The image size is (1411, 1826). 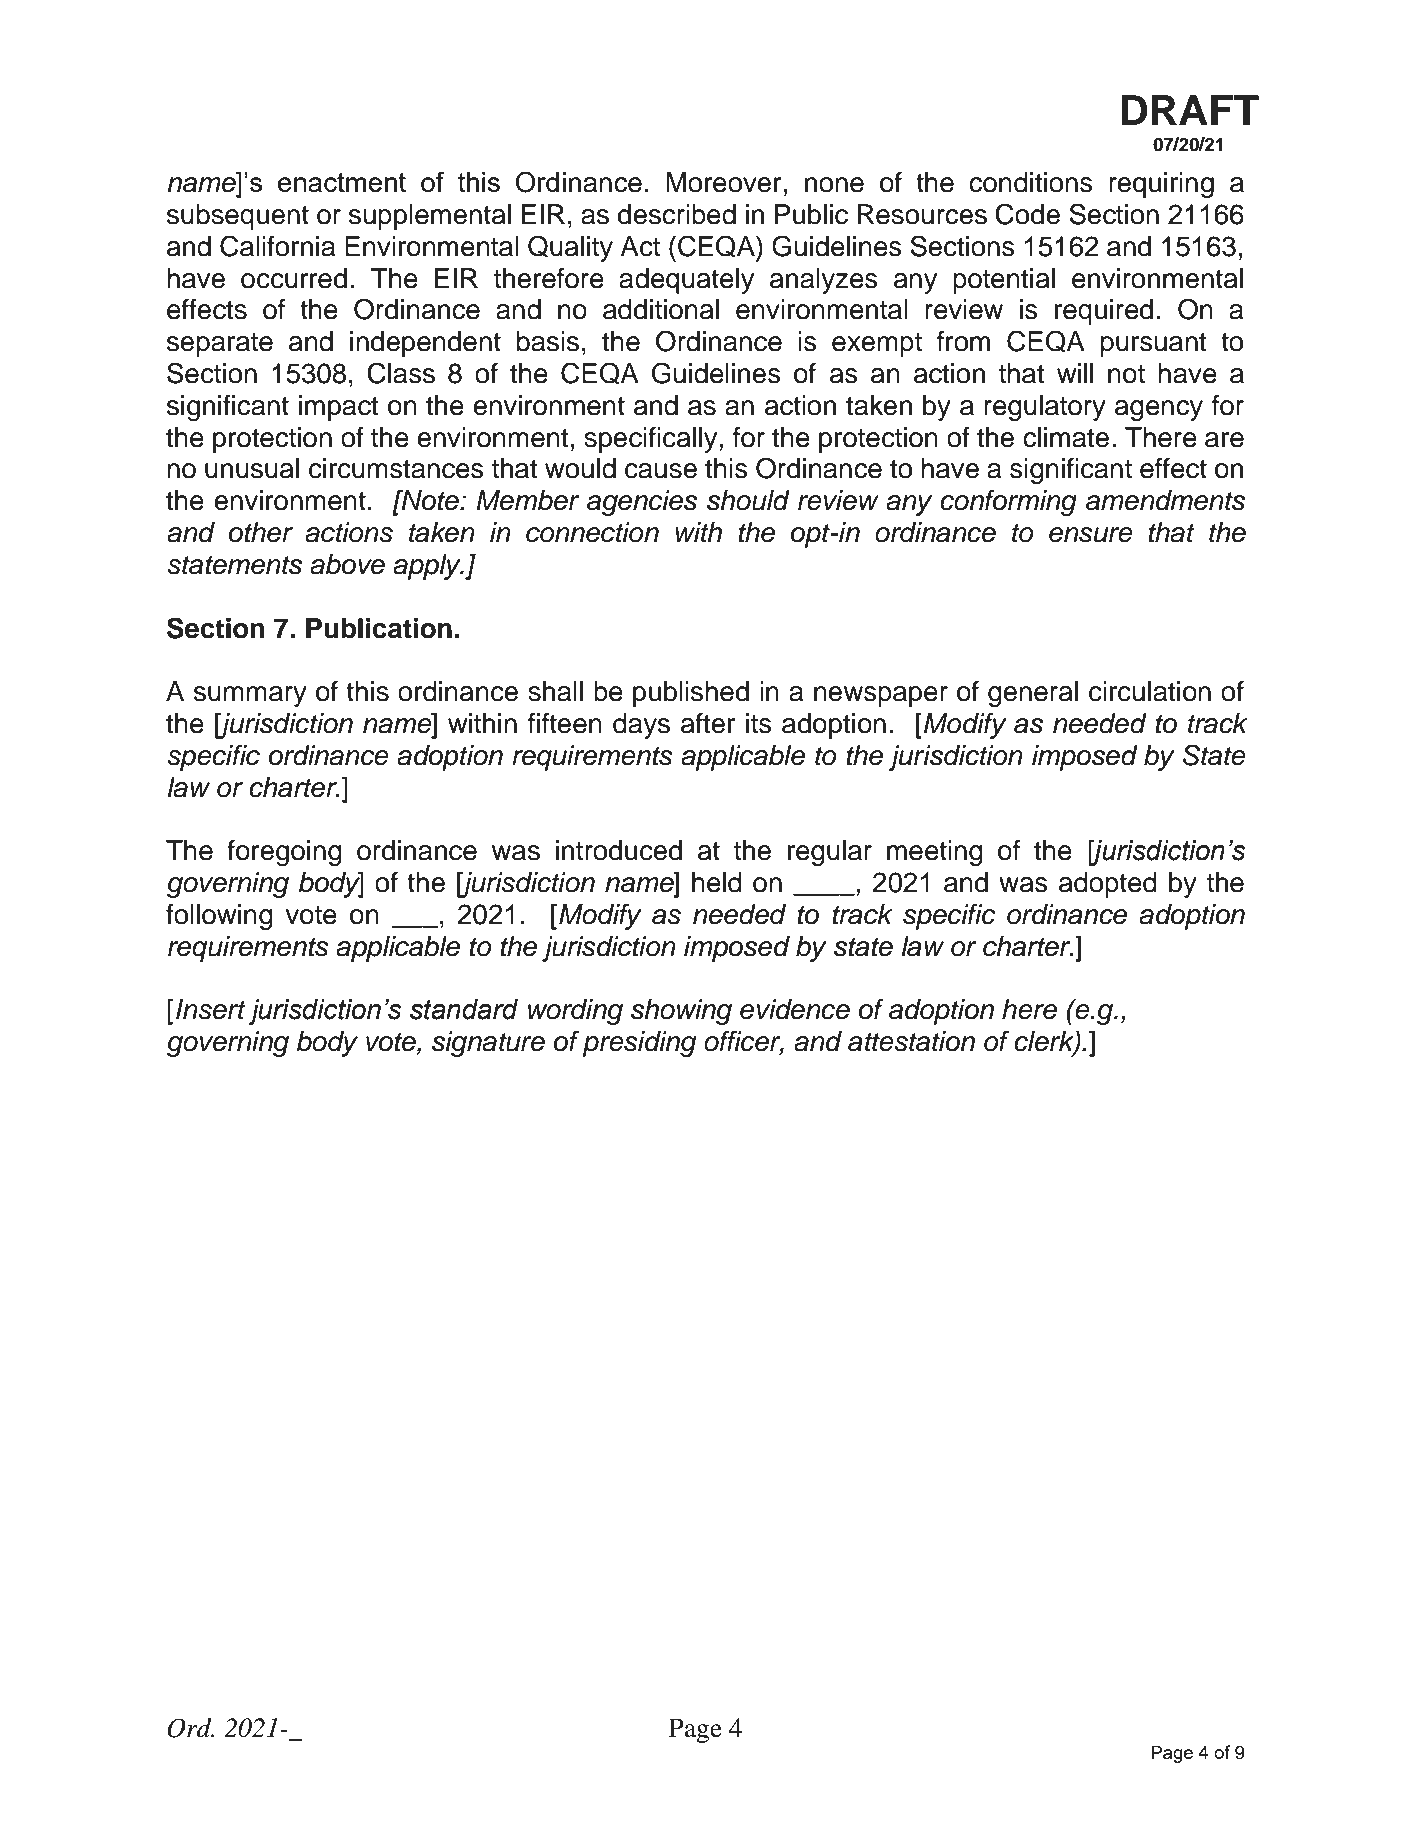 I want to click on enactment, so click(x=342, y=182).
